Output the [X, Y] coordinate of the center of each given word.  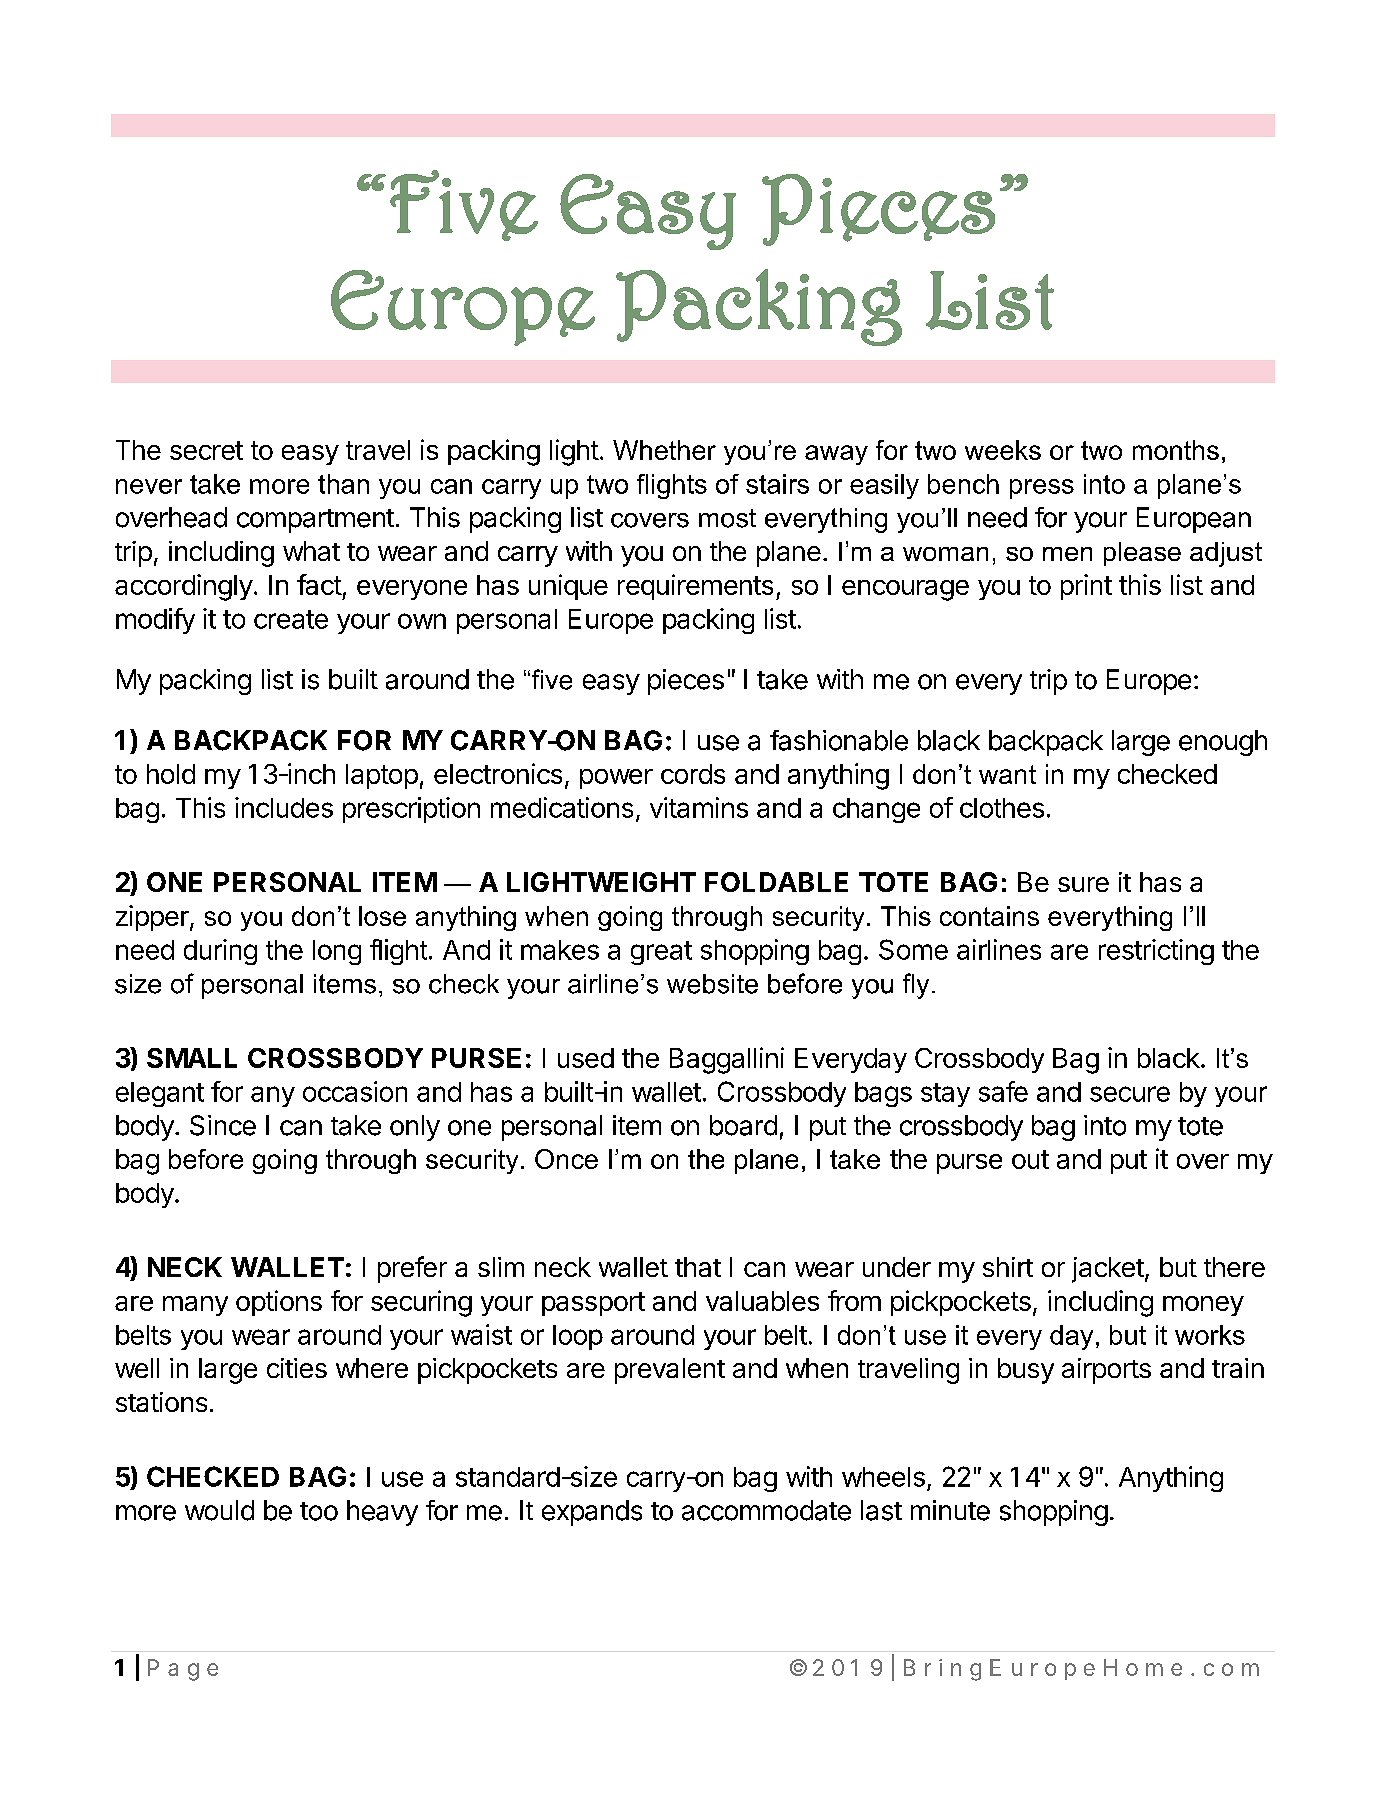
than [343, 484]
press [1042, 489]
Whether [664, 450]
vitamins [699, 807]
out [1030, 1159]
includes [284, 807]
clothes [1002, 808]
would [219, 1510]
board [743, 1125]
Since [223, 1125]
